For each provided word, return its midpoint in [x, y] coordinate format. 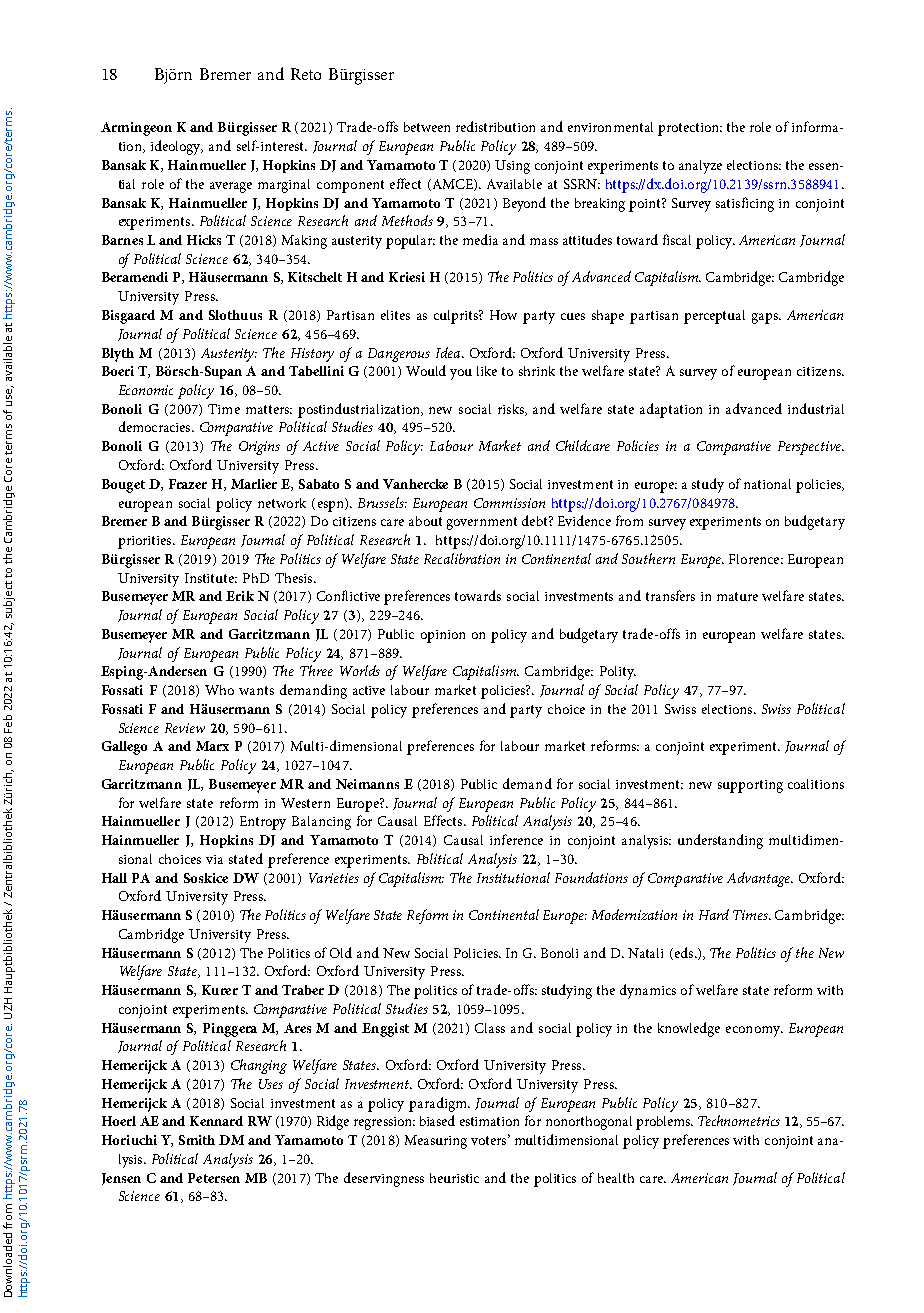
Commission [509, 503]
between [427, 127]
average [231, 187]
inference [516, 839]
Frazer [188, 484]
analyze [700, 167]
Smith [197, 1140]
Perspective [810, 448]
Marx [212, 746]
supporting [750, 786]
